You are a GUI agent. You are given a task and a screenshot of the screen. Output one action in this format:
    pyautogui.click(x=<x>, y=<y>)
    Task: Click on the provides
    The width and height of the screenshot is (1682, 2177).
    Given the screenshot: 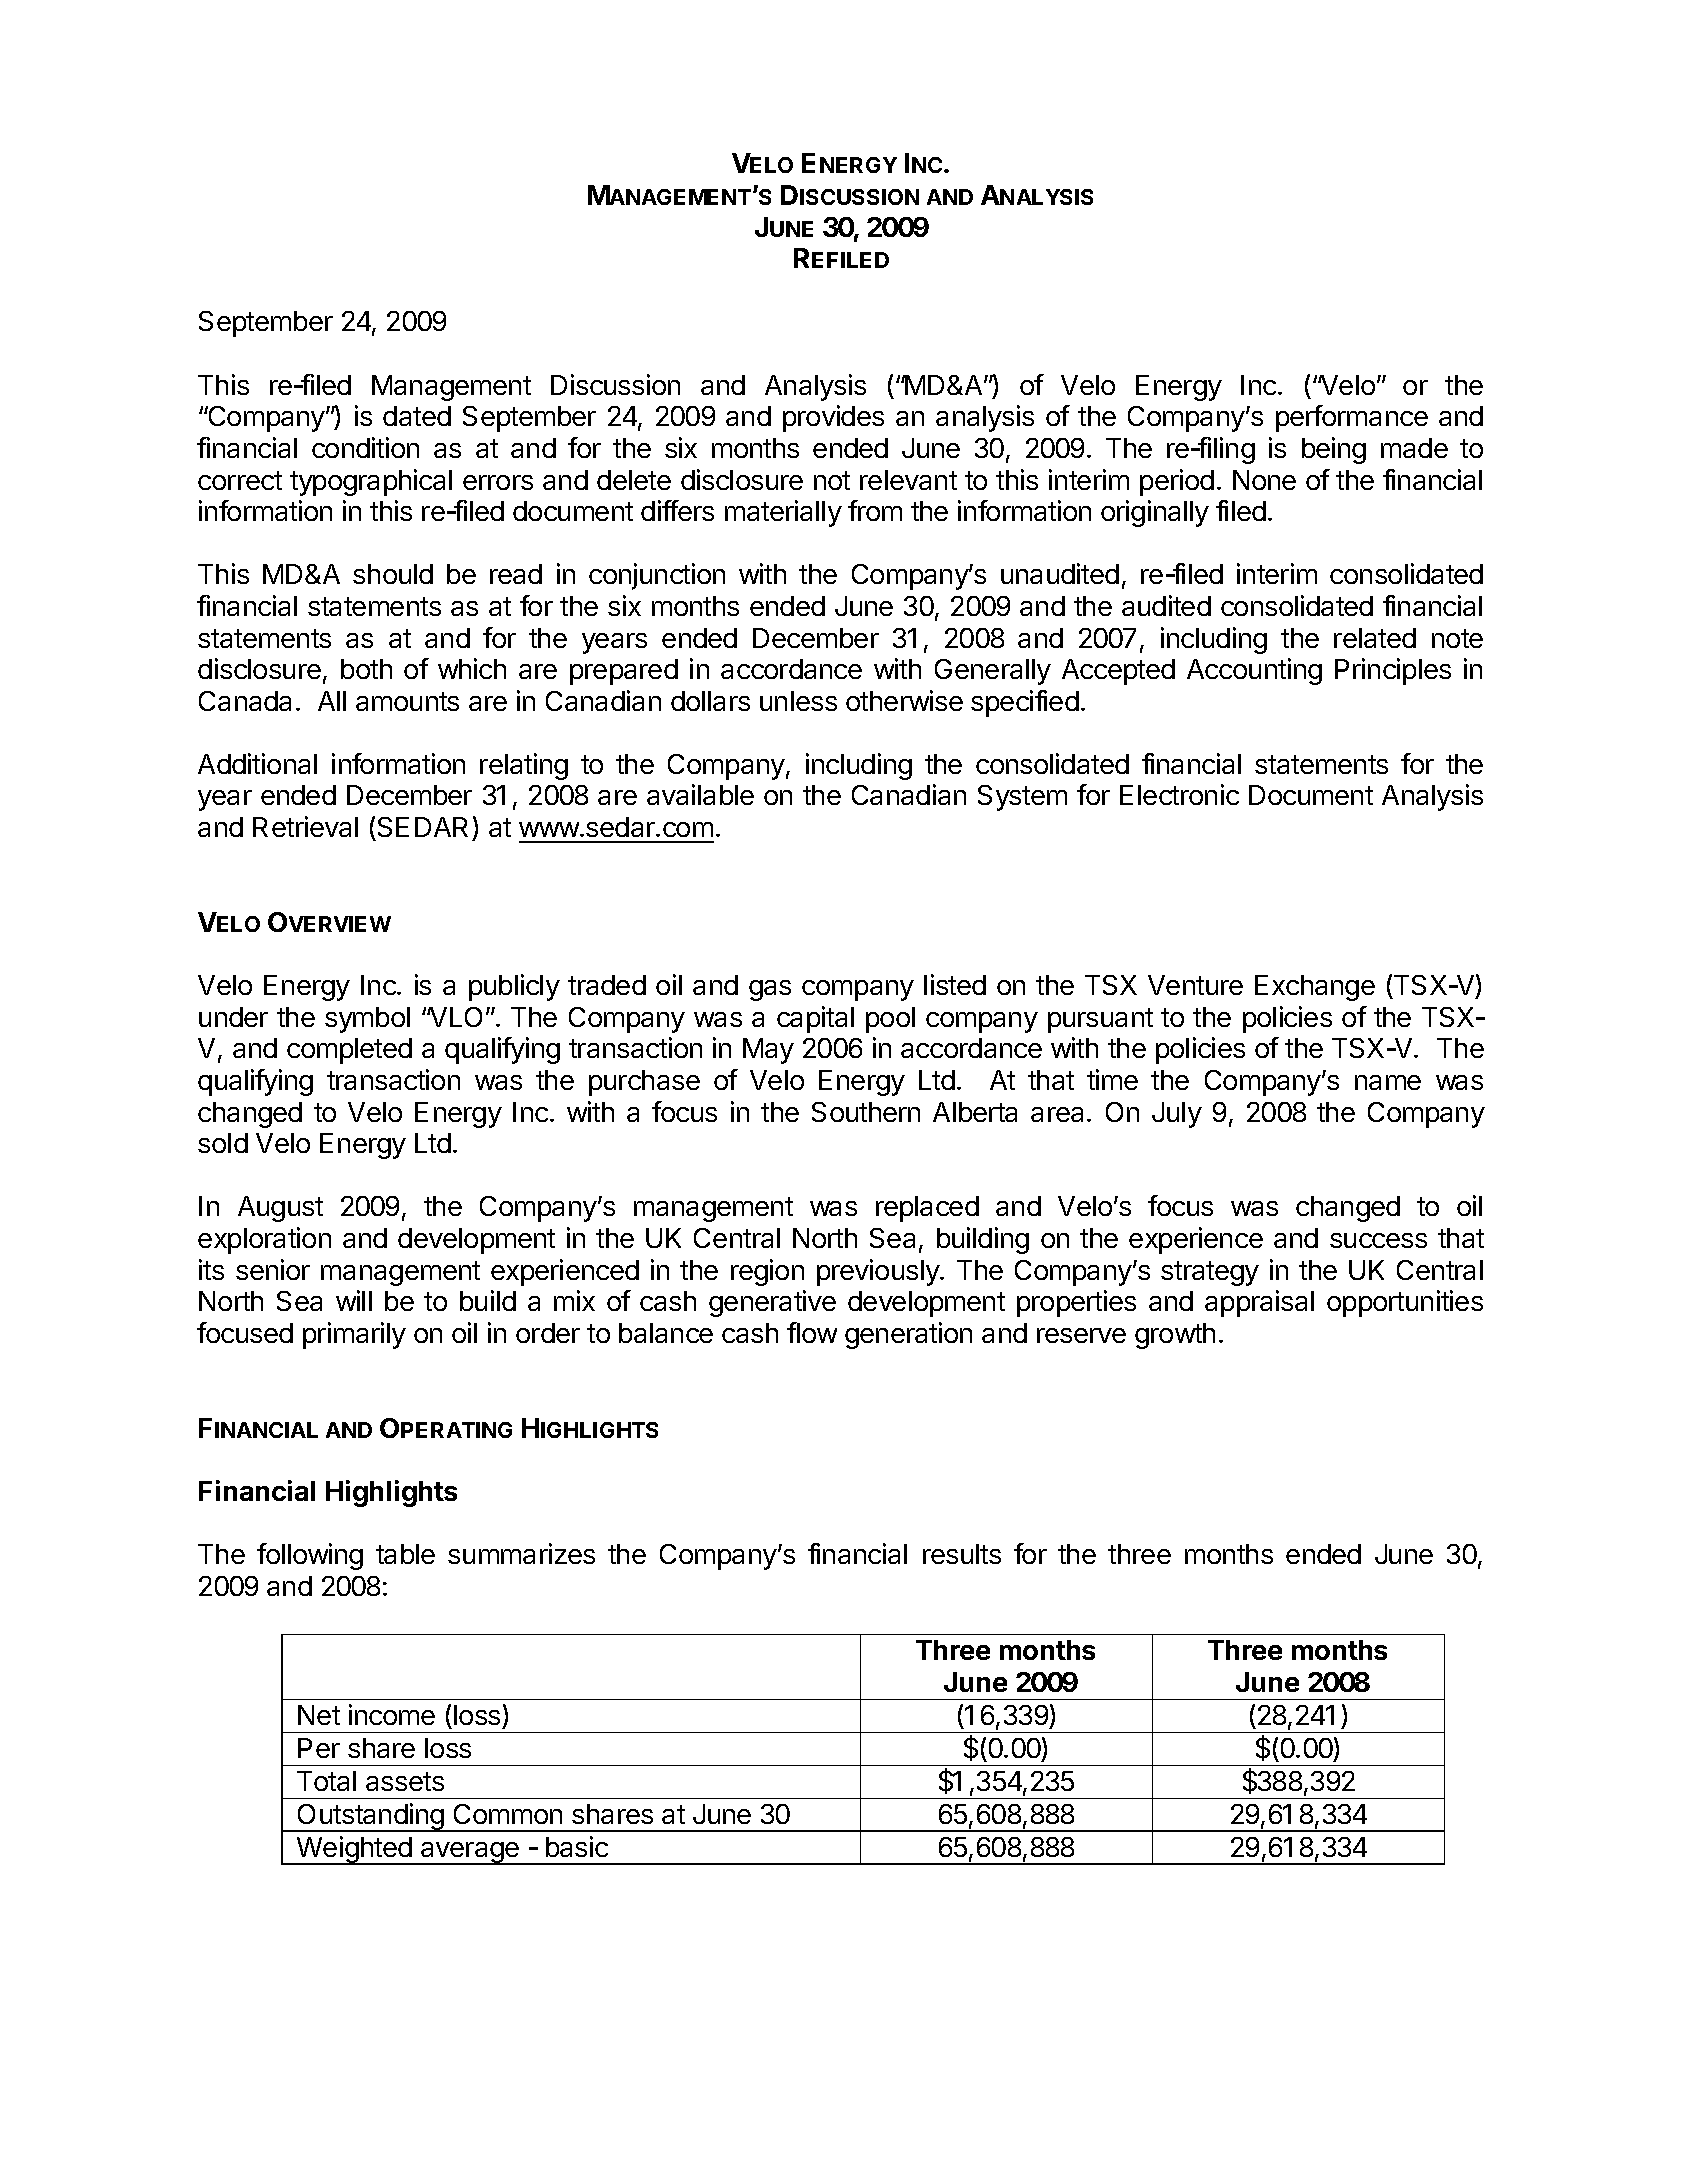 What is the action you would take?
    pyautogui.click(x=833, y=418)
